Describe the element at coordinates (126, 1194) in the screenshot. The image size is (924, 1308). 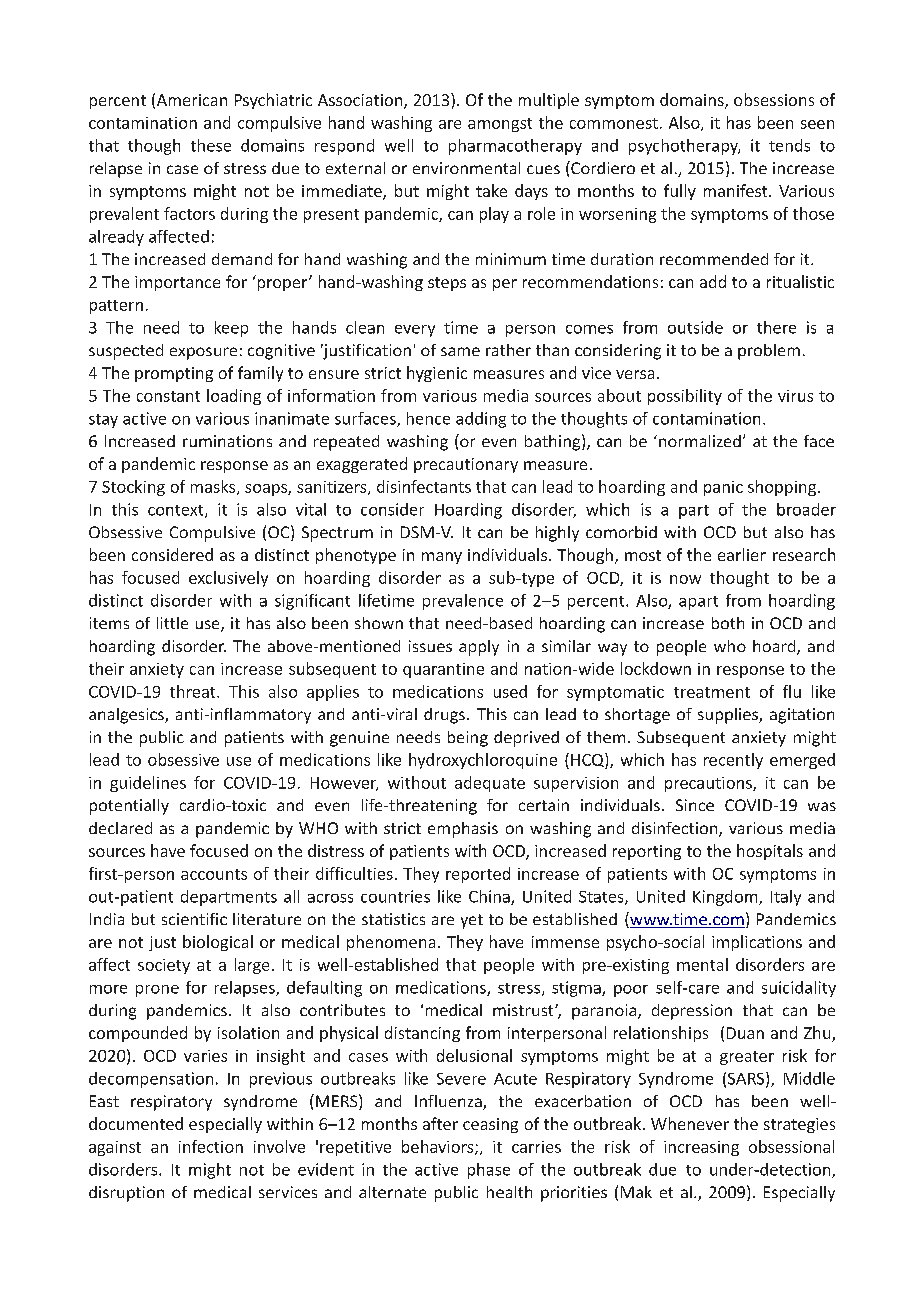
I see `disruption` at that location.
